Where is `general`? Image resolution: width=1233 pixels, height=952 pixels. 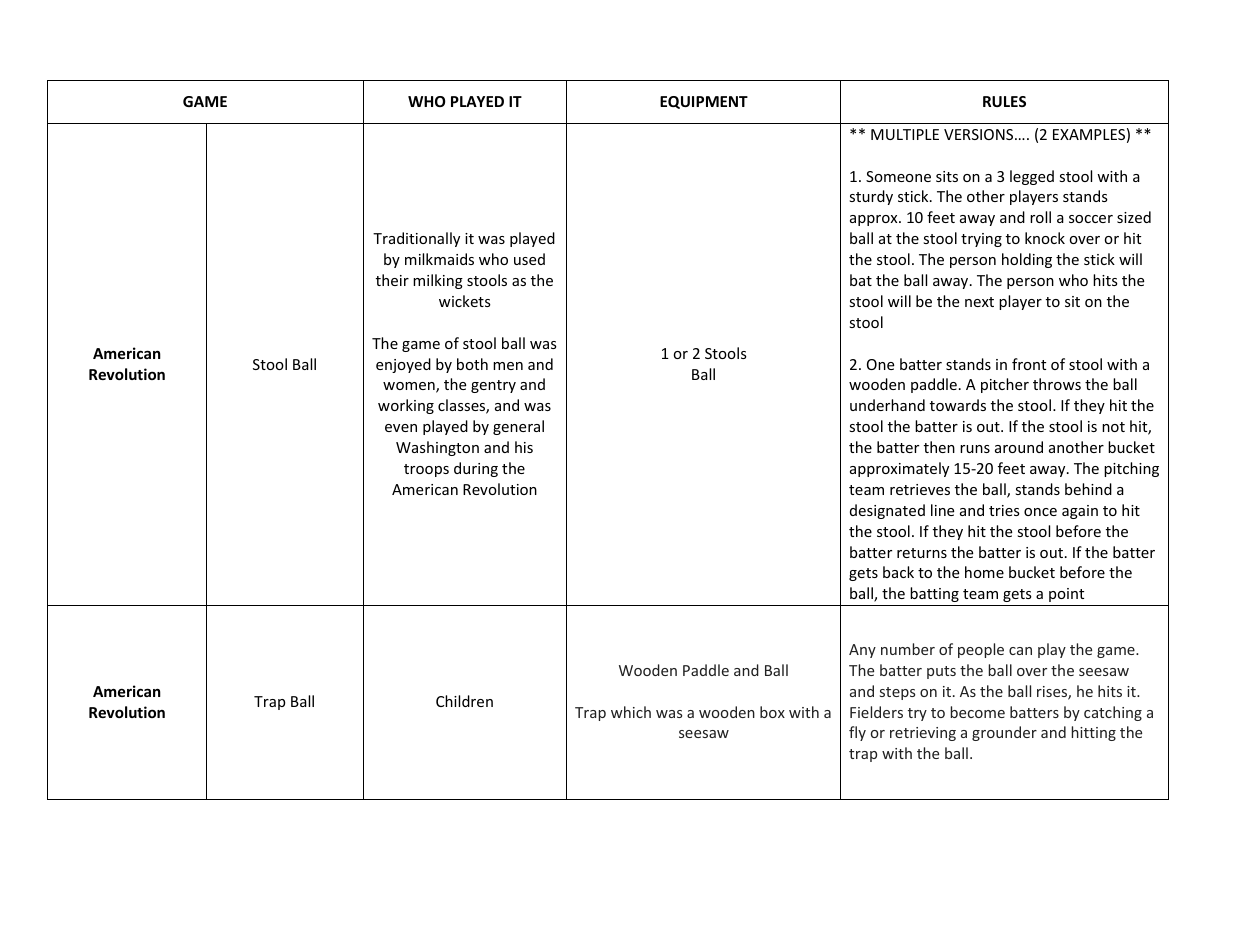
general is located at coordinates (518, 427).
